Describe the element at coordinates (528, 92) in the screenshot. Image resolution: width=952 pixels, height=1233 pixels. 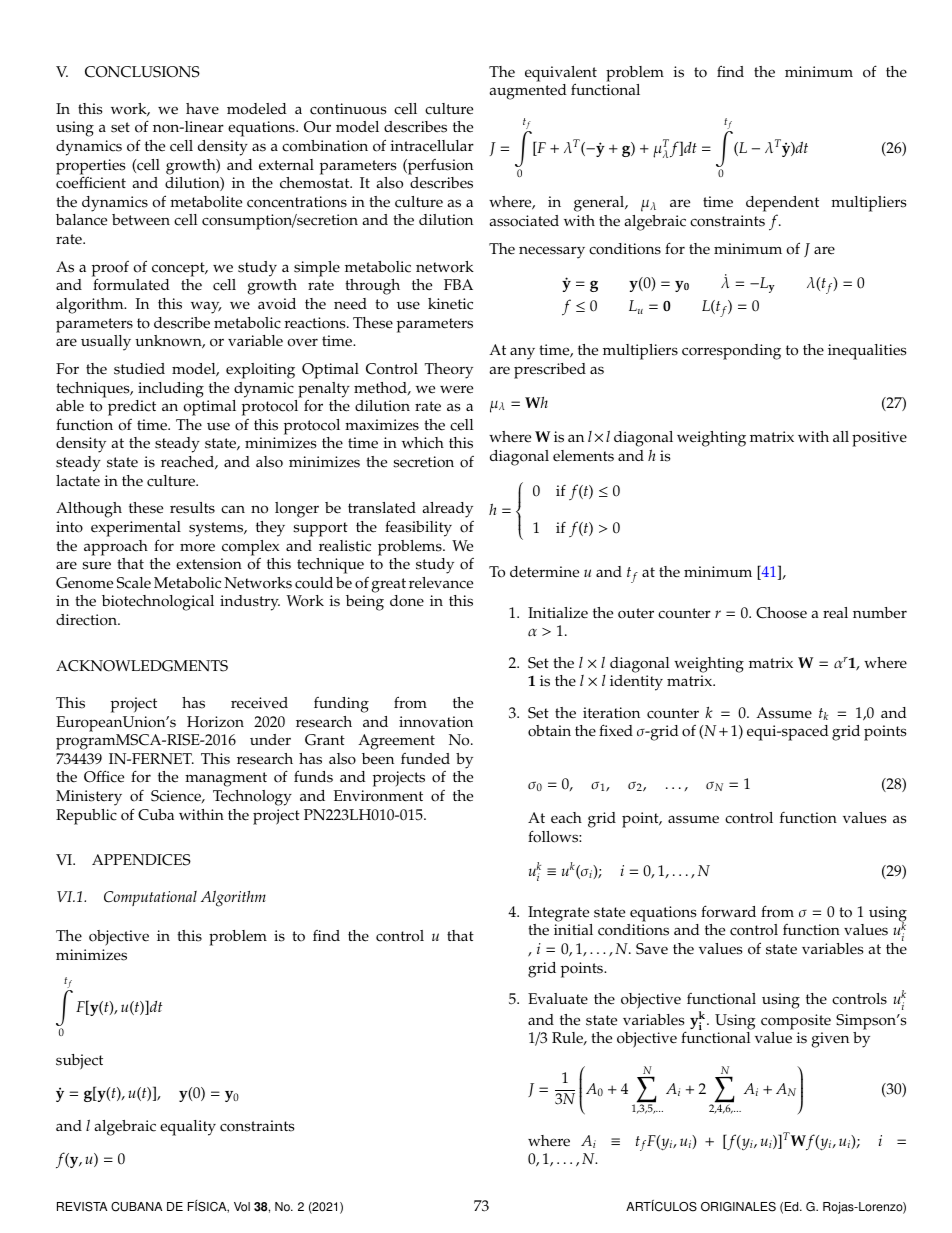
I see `augmented` at that location.
